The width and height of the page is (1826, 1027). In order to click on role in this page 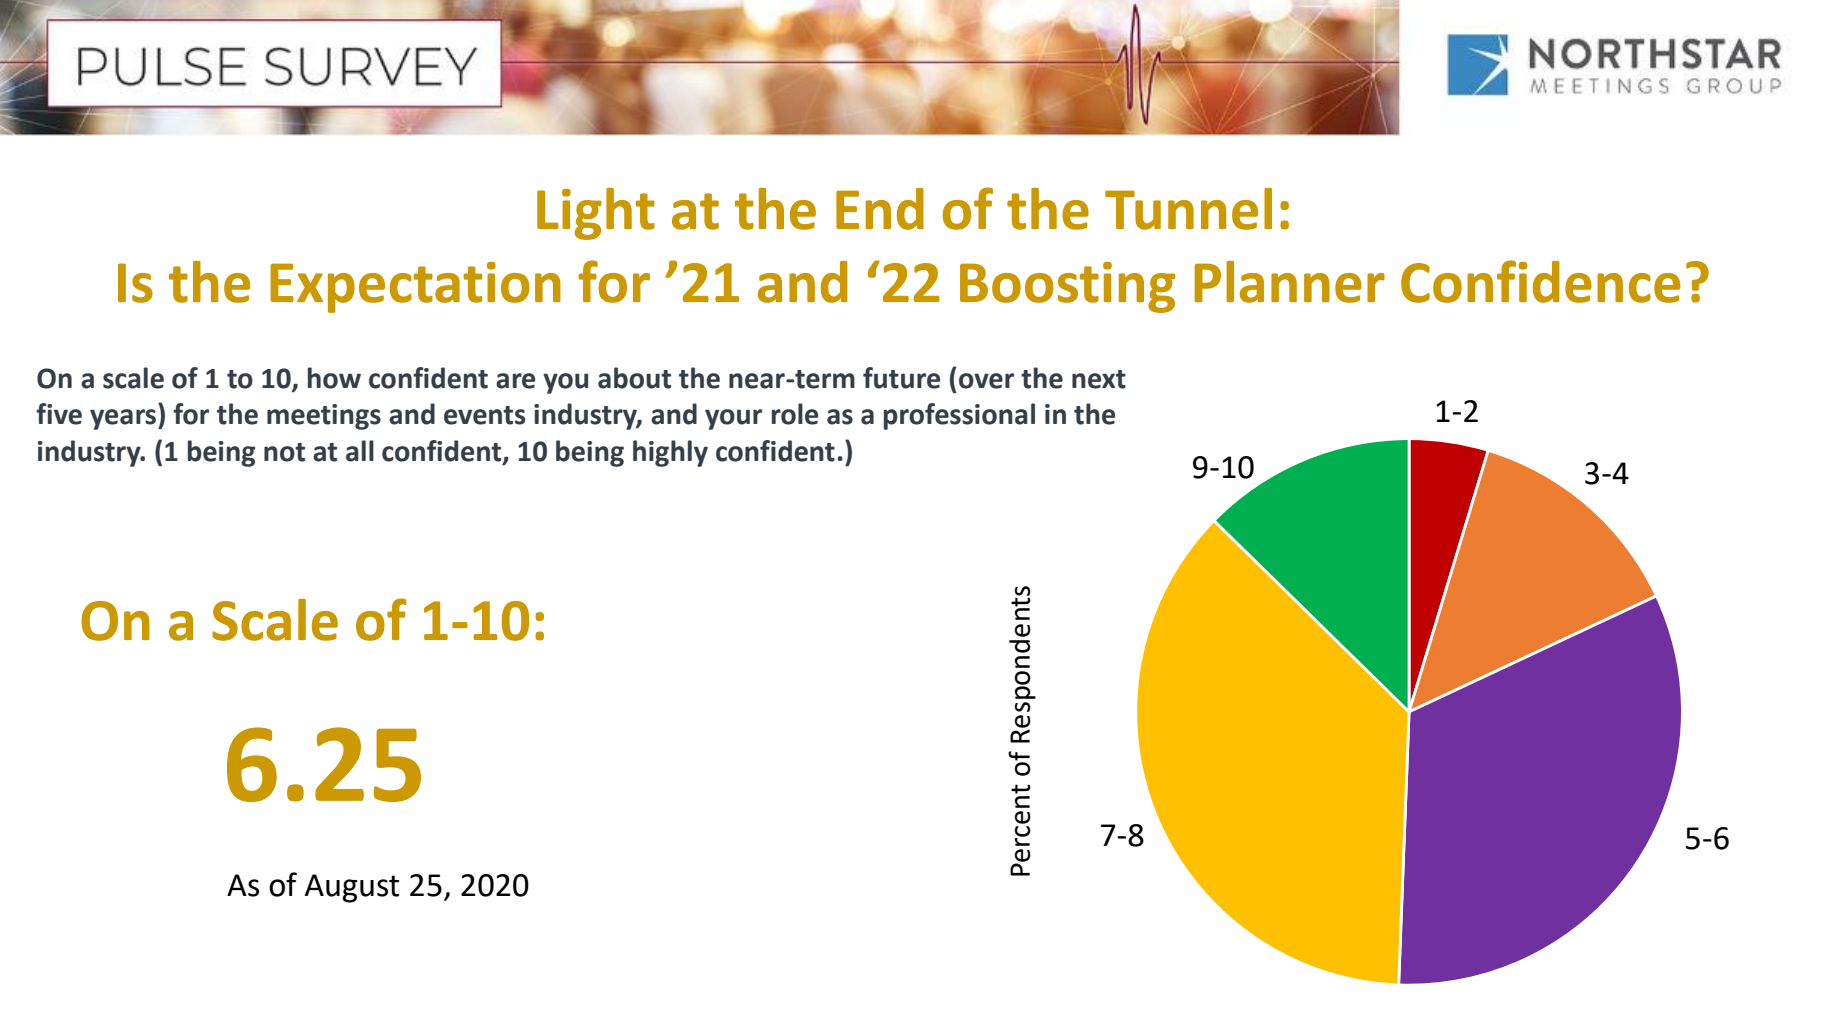, I will do `click(795, 414)`.
